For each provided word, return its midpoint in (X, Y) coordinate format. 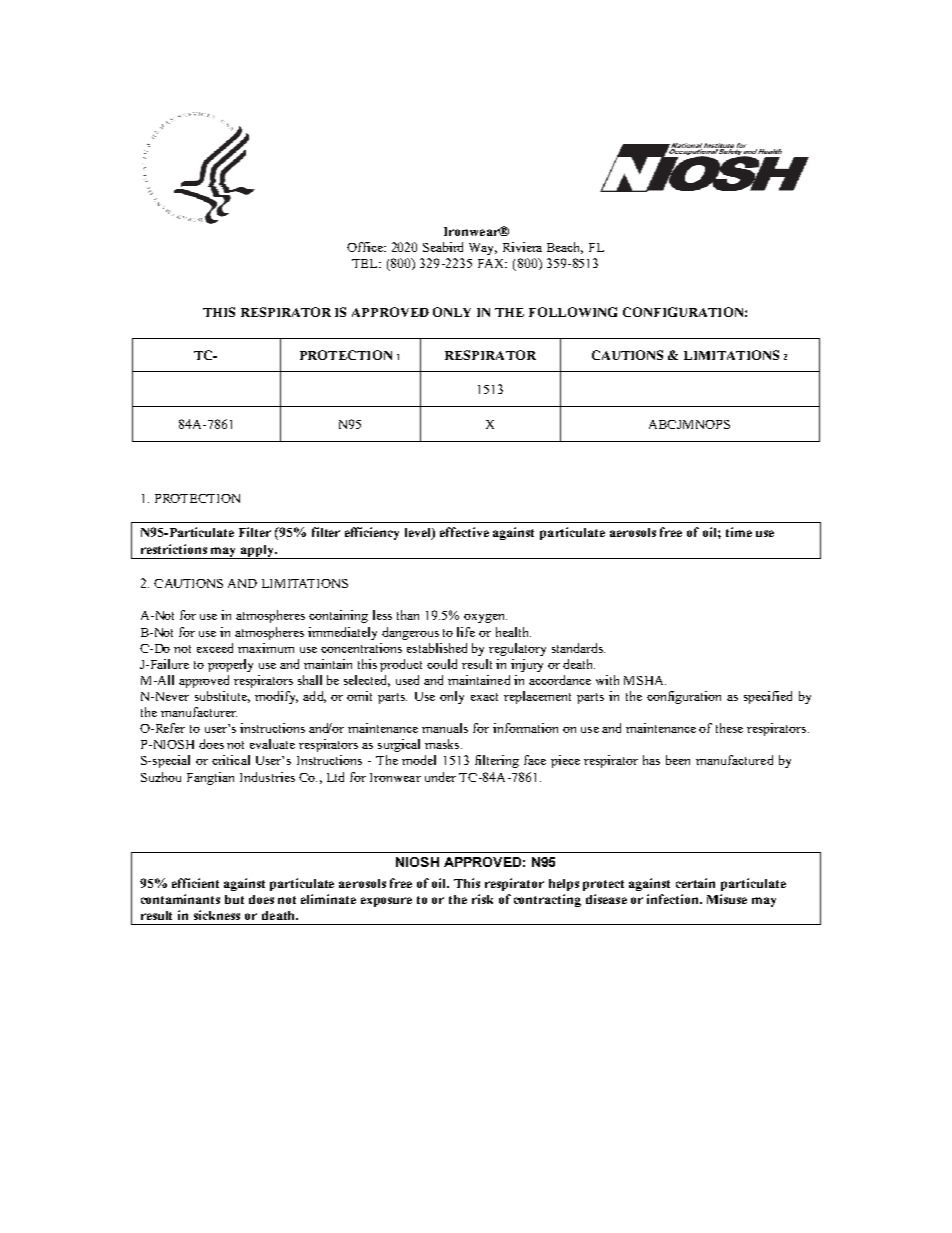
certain (695, 883)
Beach (565, 248)
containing (338, 616)
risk (482, 899)
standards (578, 648)
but (234, 899)
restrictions (174, 549)
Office (366, 247)
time (739, 532)
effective (464, 532)
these (729, 728)
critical (231, 760)
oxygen (485, 618)
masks (443, 744)
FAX (492, 263)
